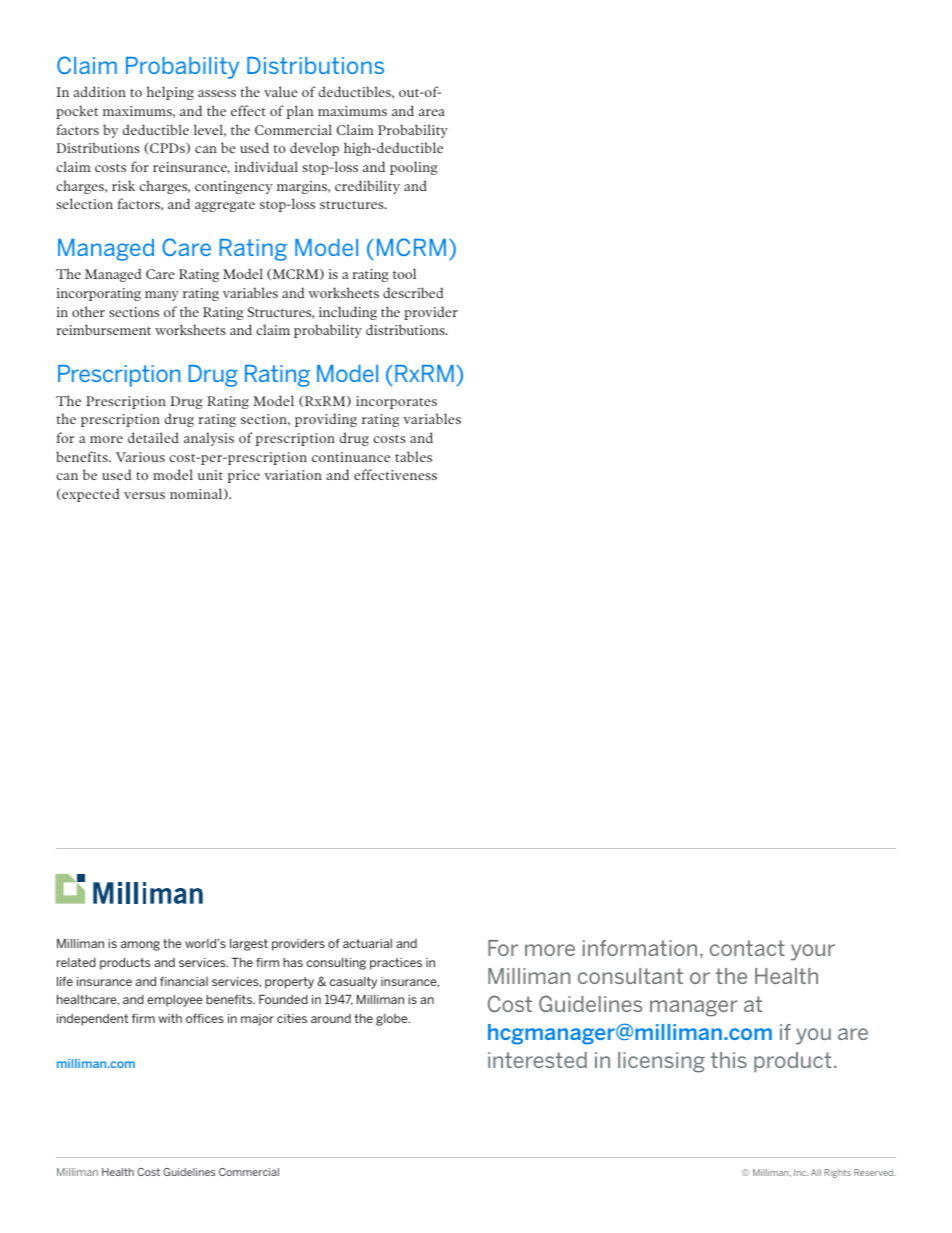 The width and height of the page is (952, 1233). Describe the element at coordinates (396, 402) in the page. I see `incorporates` at that location.
